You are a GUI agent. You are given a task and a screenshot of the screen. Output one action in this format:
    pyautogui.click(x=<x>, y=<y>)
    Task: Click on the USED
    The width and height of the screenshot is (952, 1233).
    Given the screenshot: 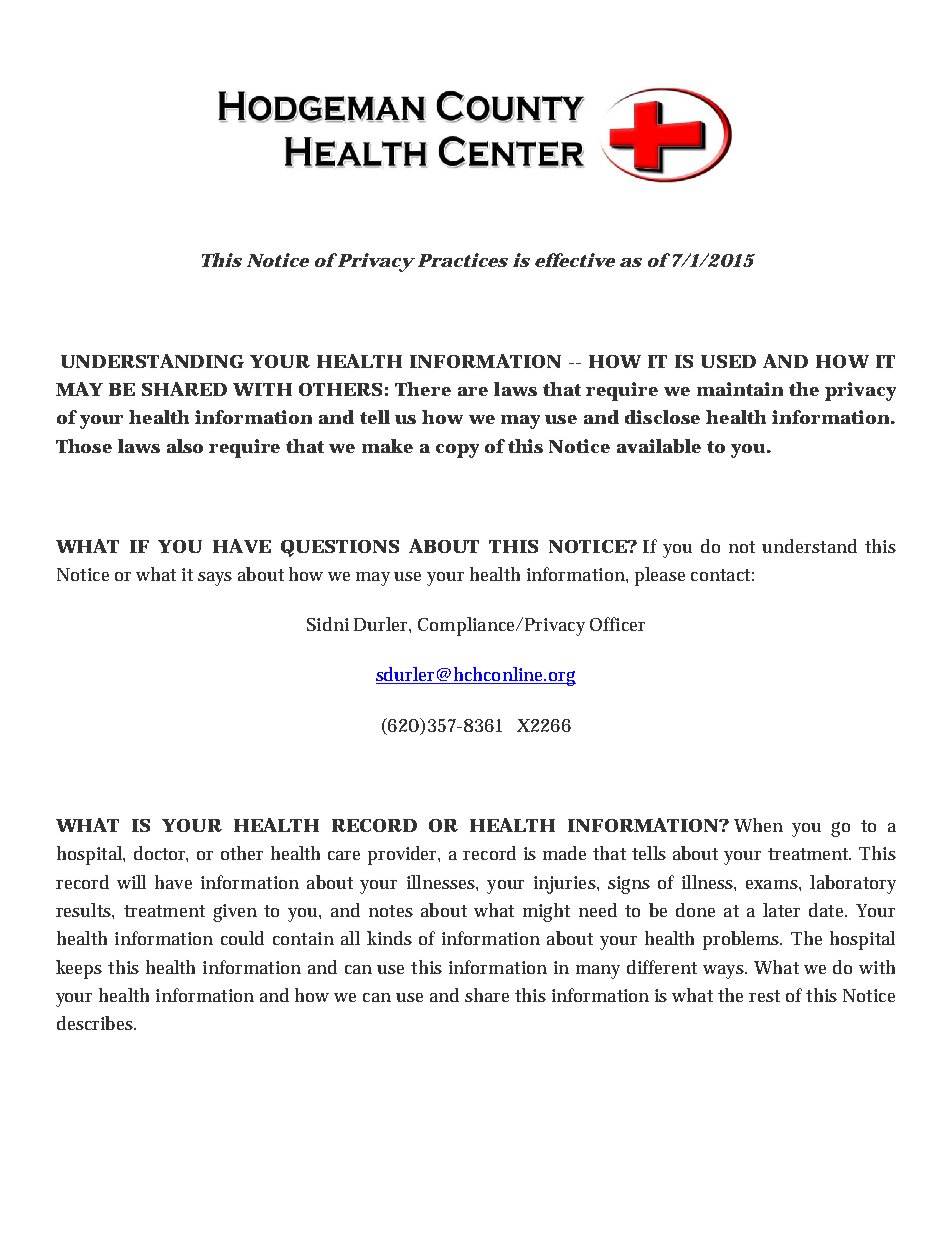 What is the action you would take?
    pyautogui.click(x=728, y=361)
